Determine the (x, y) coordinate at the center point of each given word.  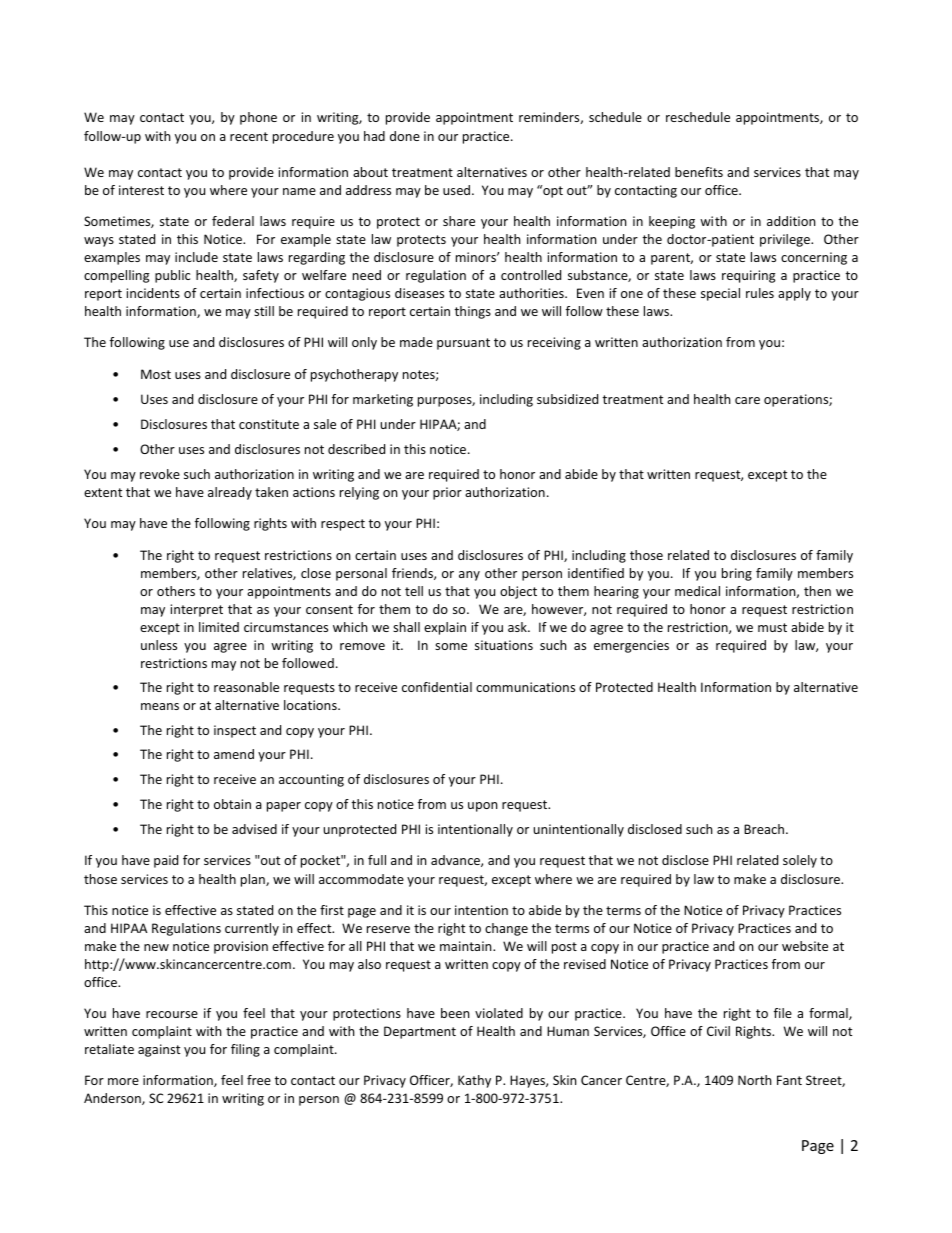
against (159, 1050)
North (754, 1080)
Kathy (474, 1081)
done (405, 136)
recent (249, 136)
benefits (699, 172)
